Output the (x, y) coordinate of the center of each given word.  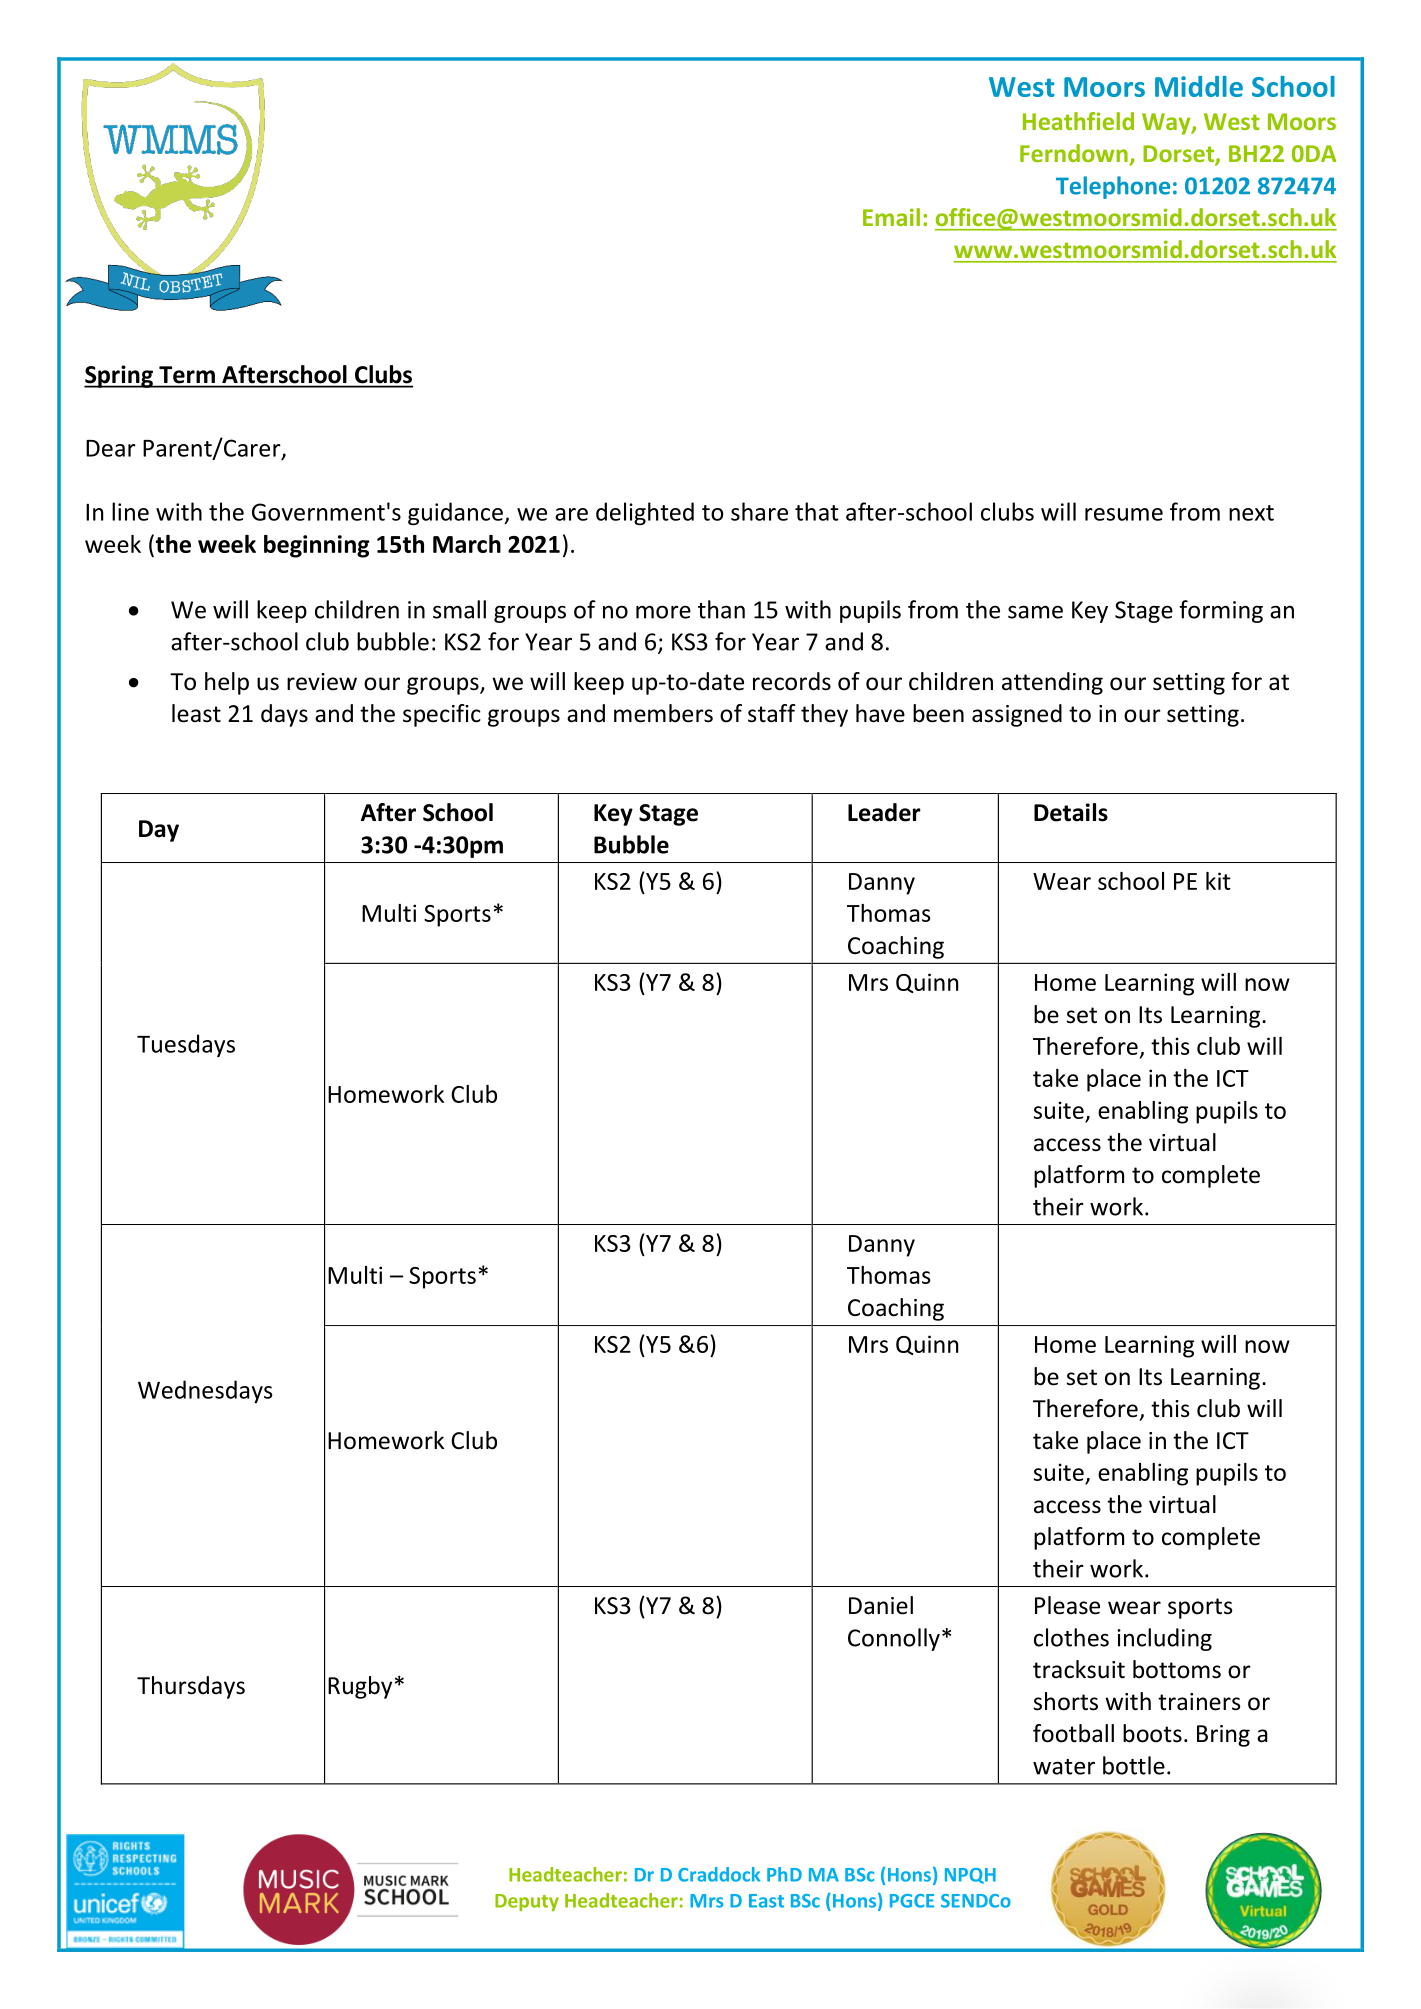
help (227, 683)
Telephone (1113, 187)
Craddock (719, 1874)
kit (1218, 881)
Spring (119, 376)
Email (891, 217)
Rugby (360, 1687)
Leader (884, 812)
